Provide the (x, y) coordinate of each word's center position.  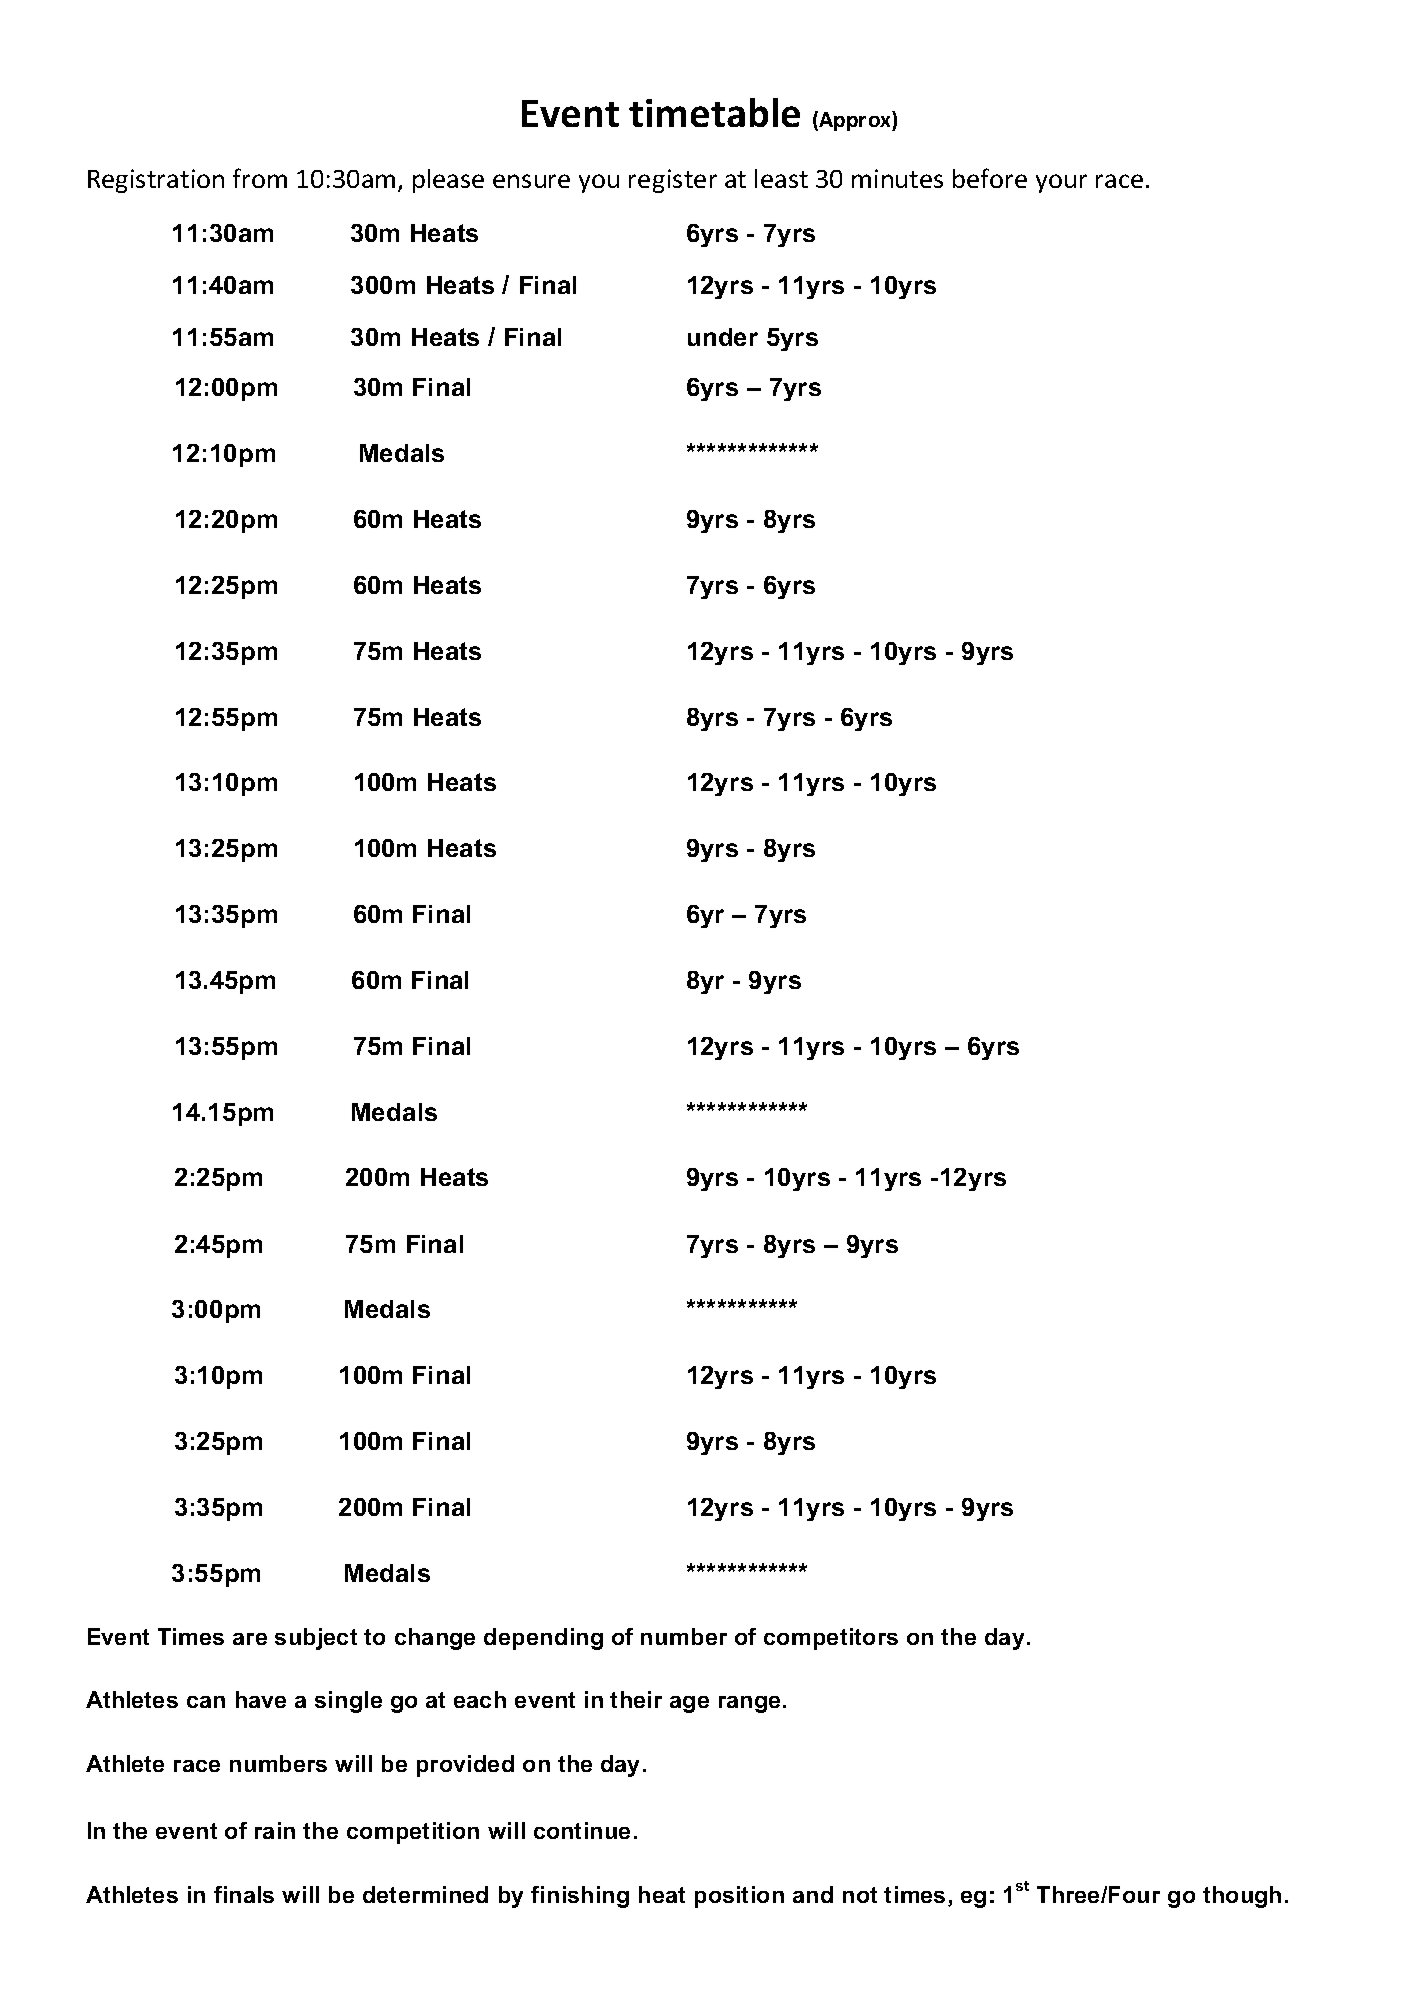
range (749, 1704)
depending (543, 1639)
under (723, 337)
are (250, 1639)
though (1242, 1897)
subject (316, 1639)
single (348, 1702)
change (435, 1639)
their (636, 1699)
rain (275, 1830)
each (480, 1699)
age (689, 1704)
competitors (831, 1639)
